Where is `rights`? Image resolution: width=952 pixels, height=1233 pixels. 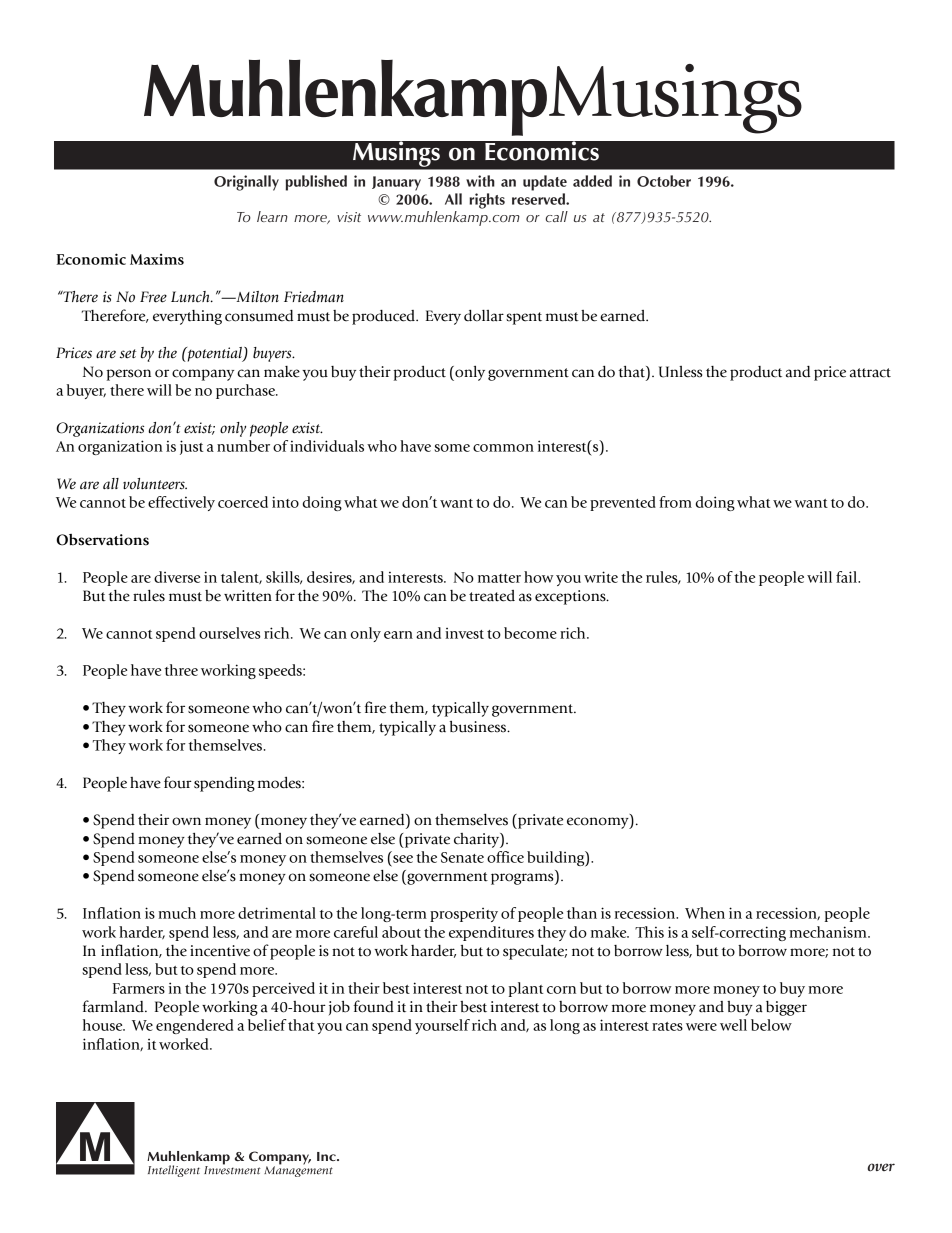 rights is located at coordinates (487, 201).
